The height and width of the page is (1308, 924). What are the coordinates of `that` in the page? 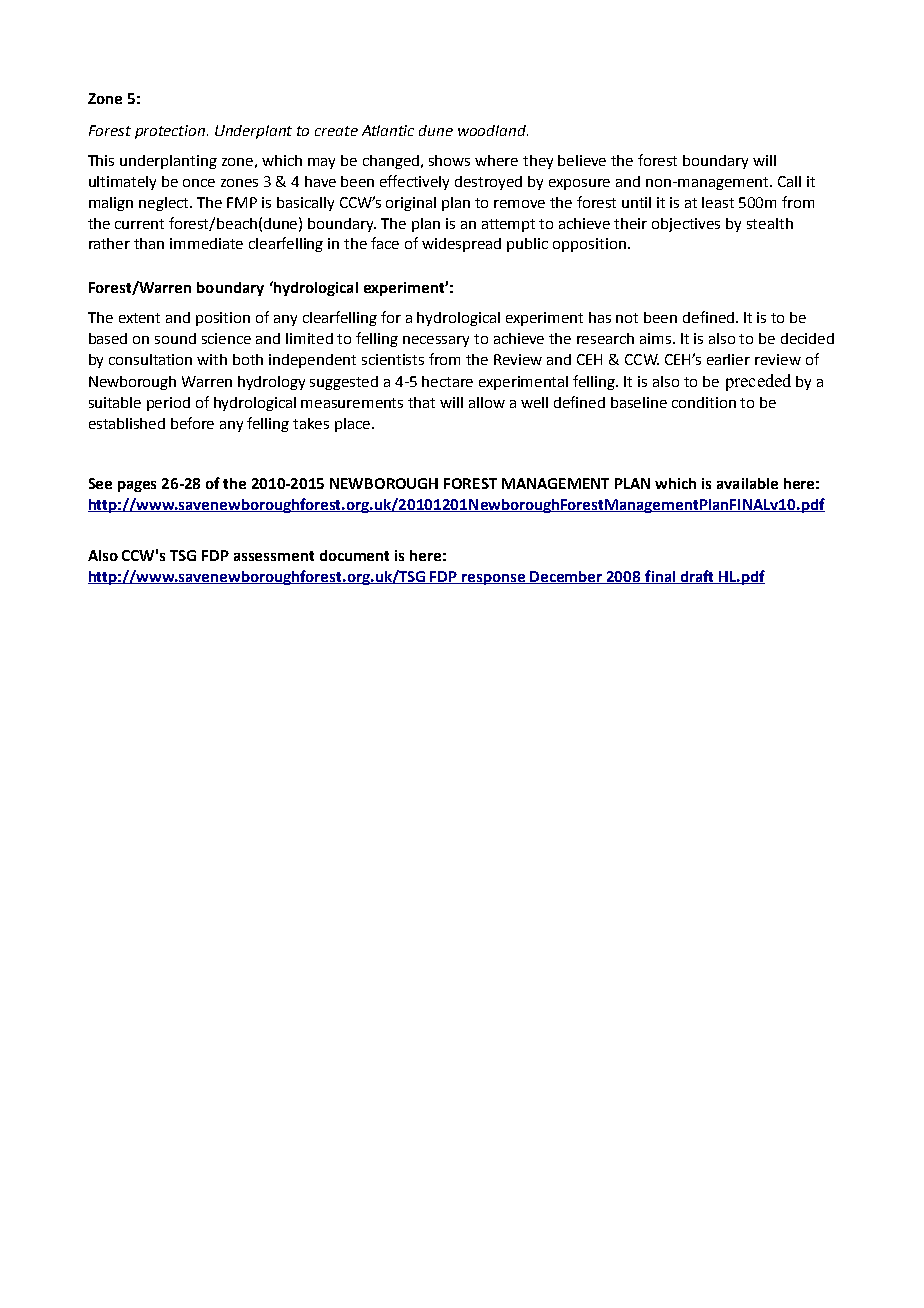 It's located at (421, 402).
